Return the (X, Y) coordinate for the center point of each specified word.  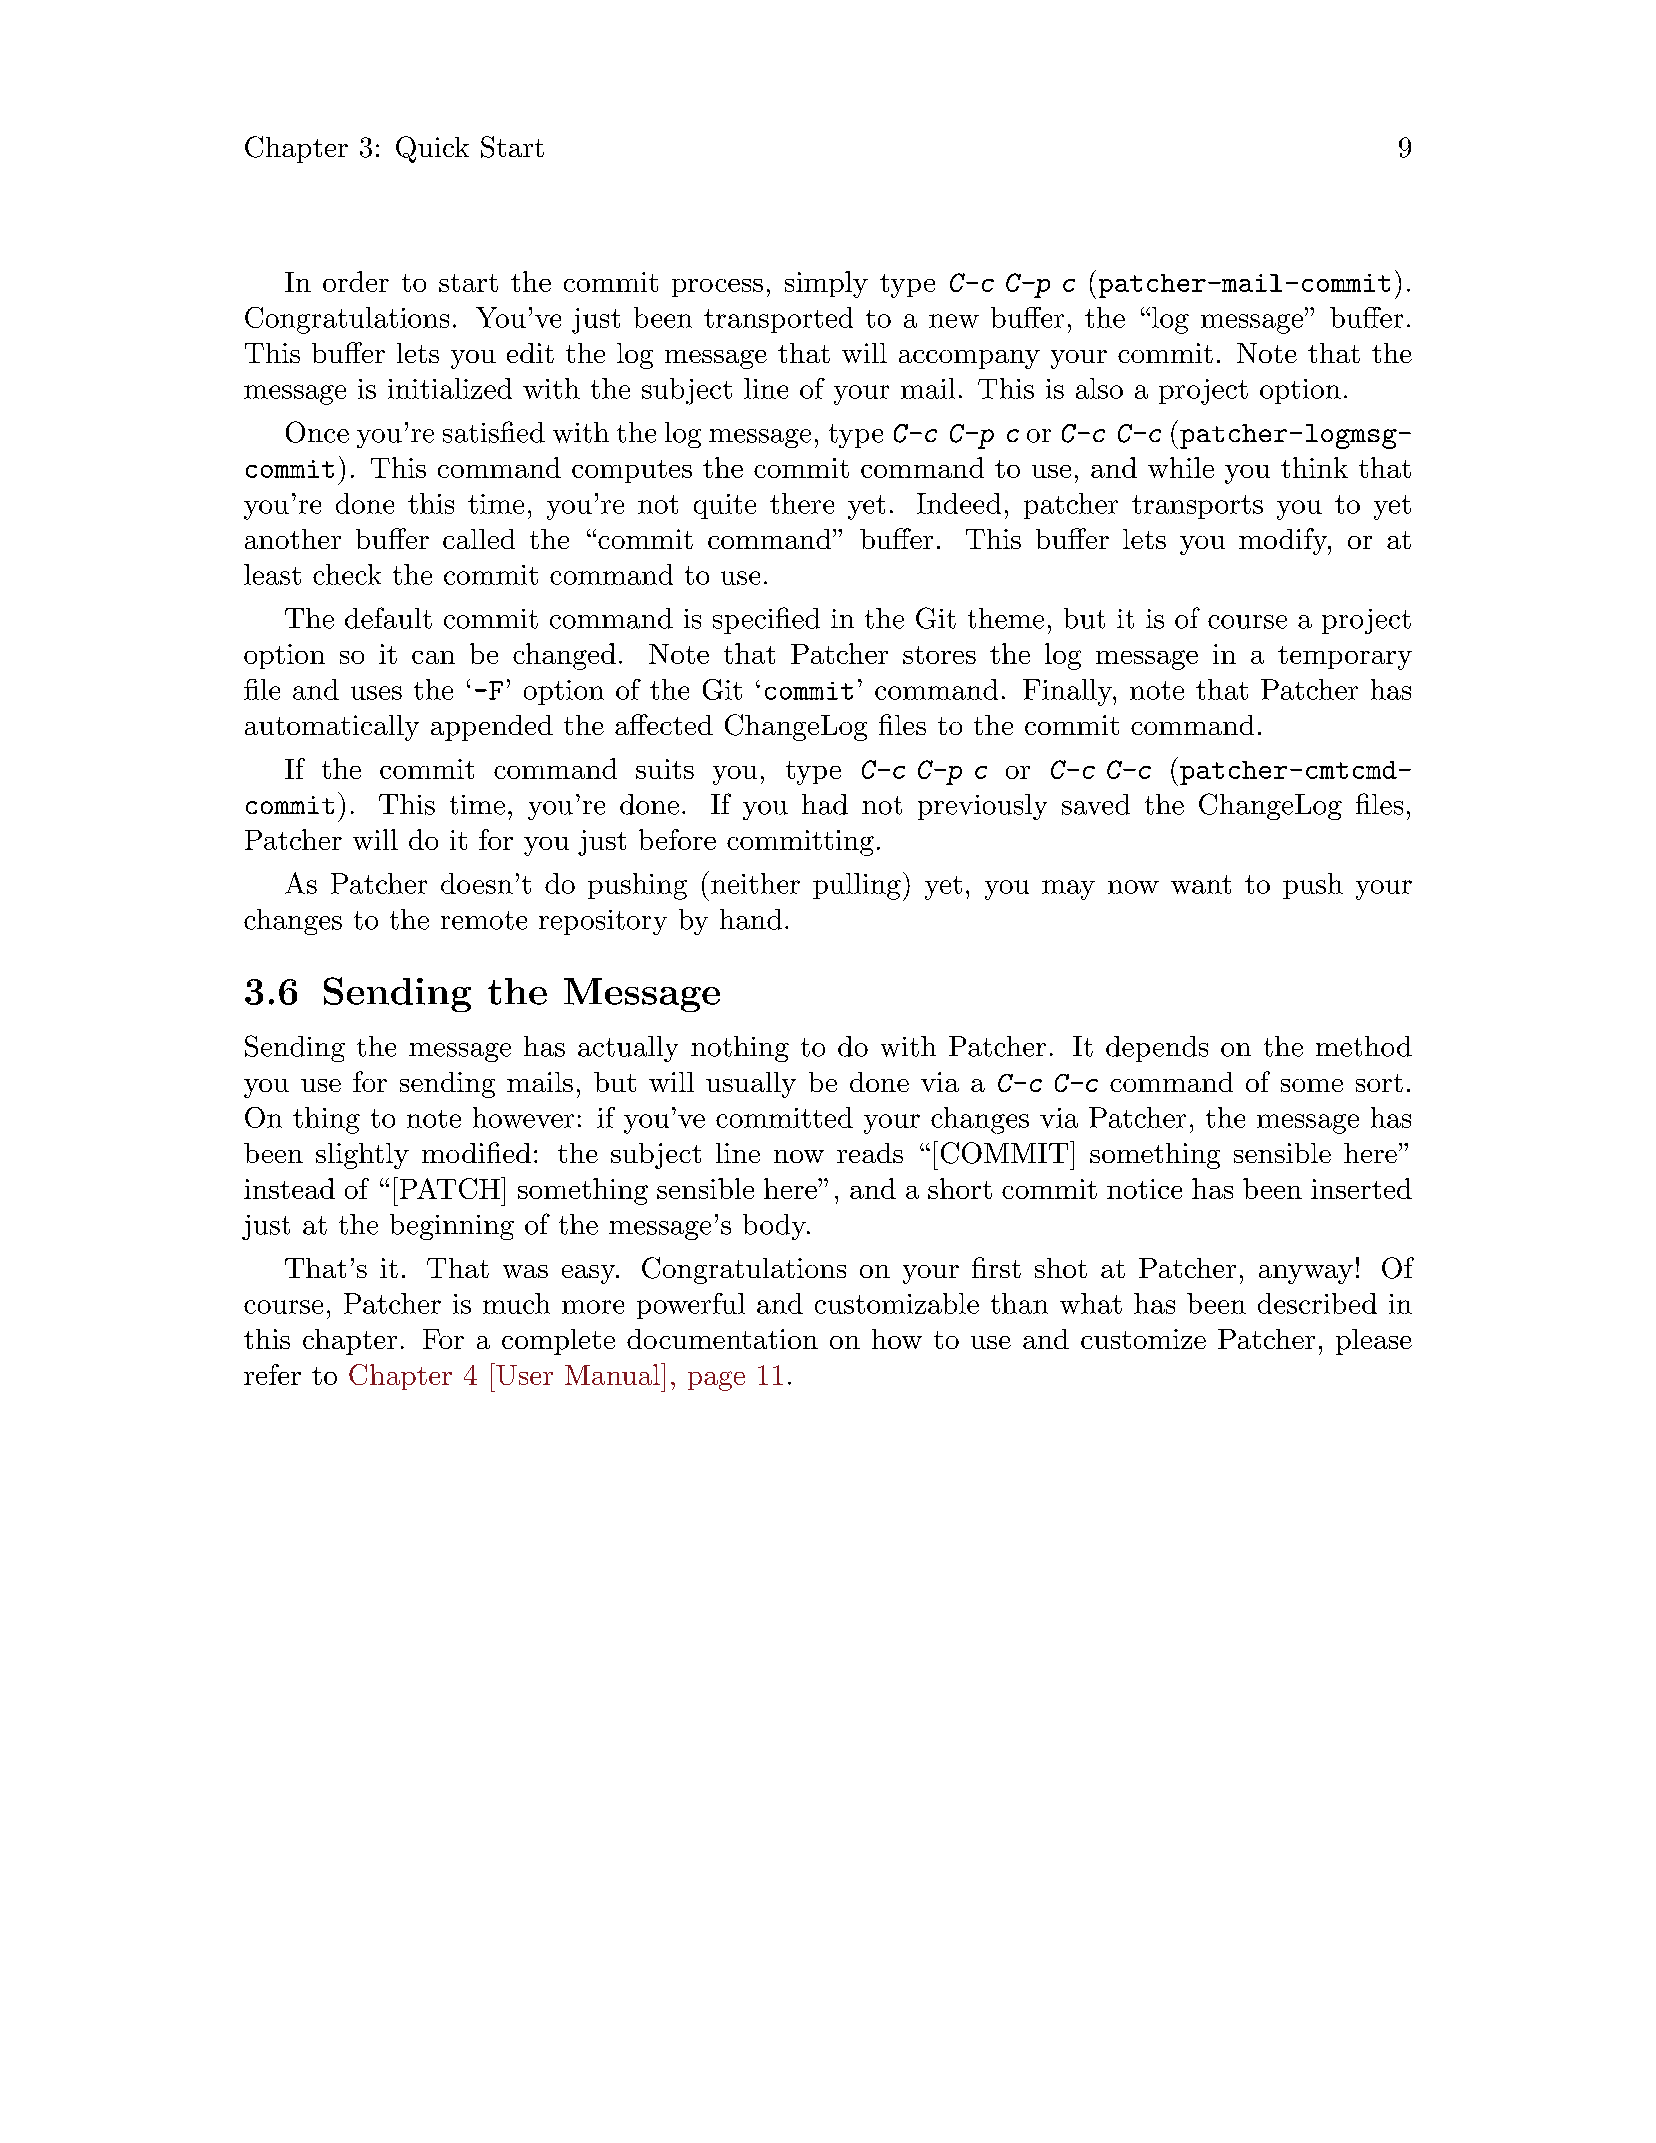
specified (766, 620)
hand (751, 919)
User (523, 1374)
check (347, 574)
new (954, 321)
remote (484, 920)
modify (1284, 541)
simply (826, 284)
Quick (432, 149)
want (1201, 884)
